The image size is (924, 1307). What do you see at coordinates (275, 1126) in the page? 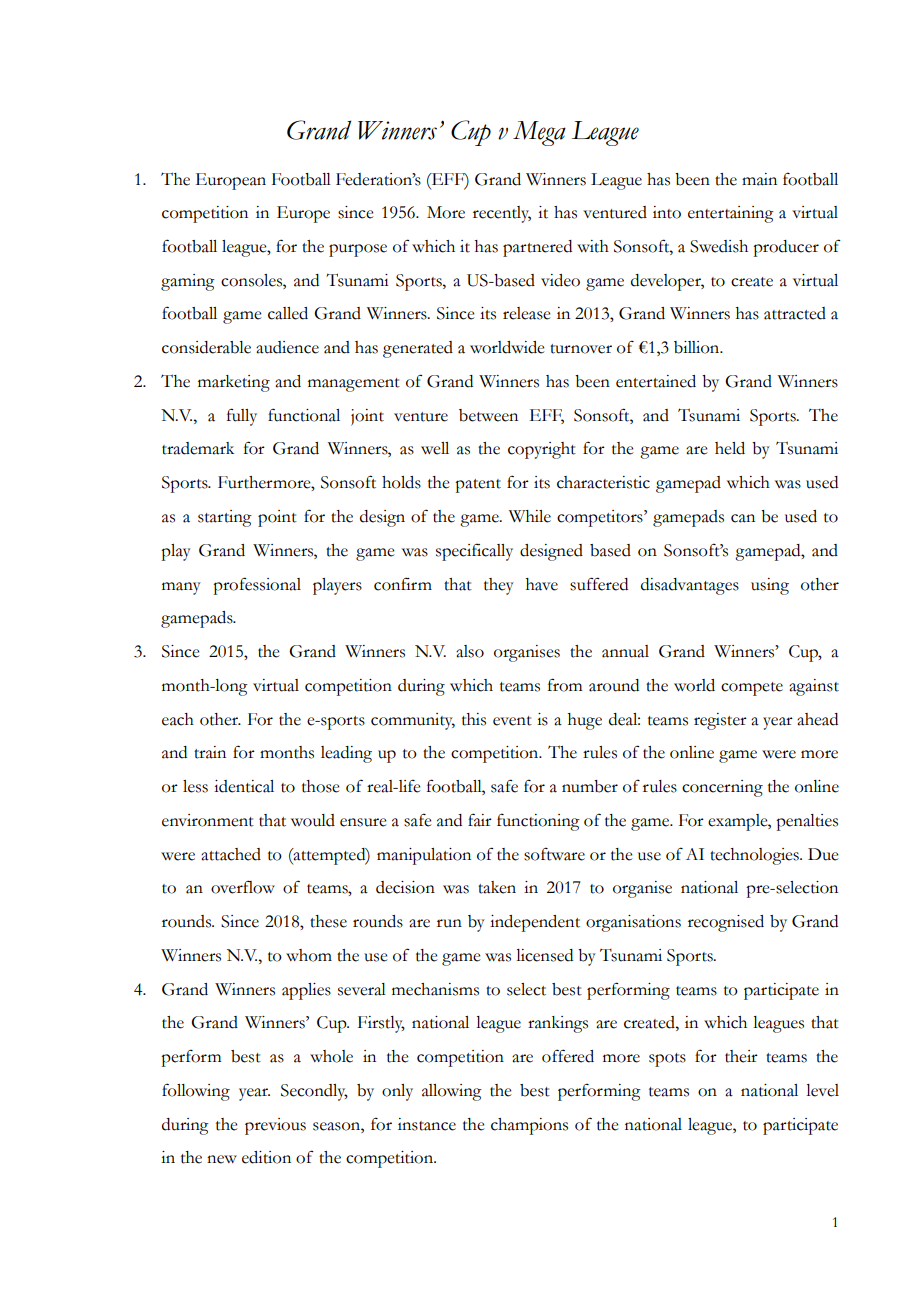
I see `previous` at bounding box center [275, 1126].
